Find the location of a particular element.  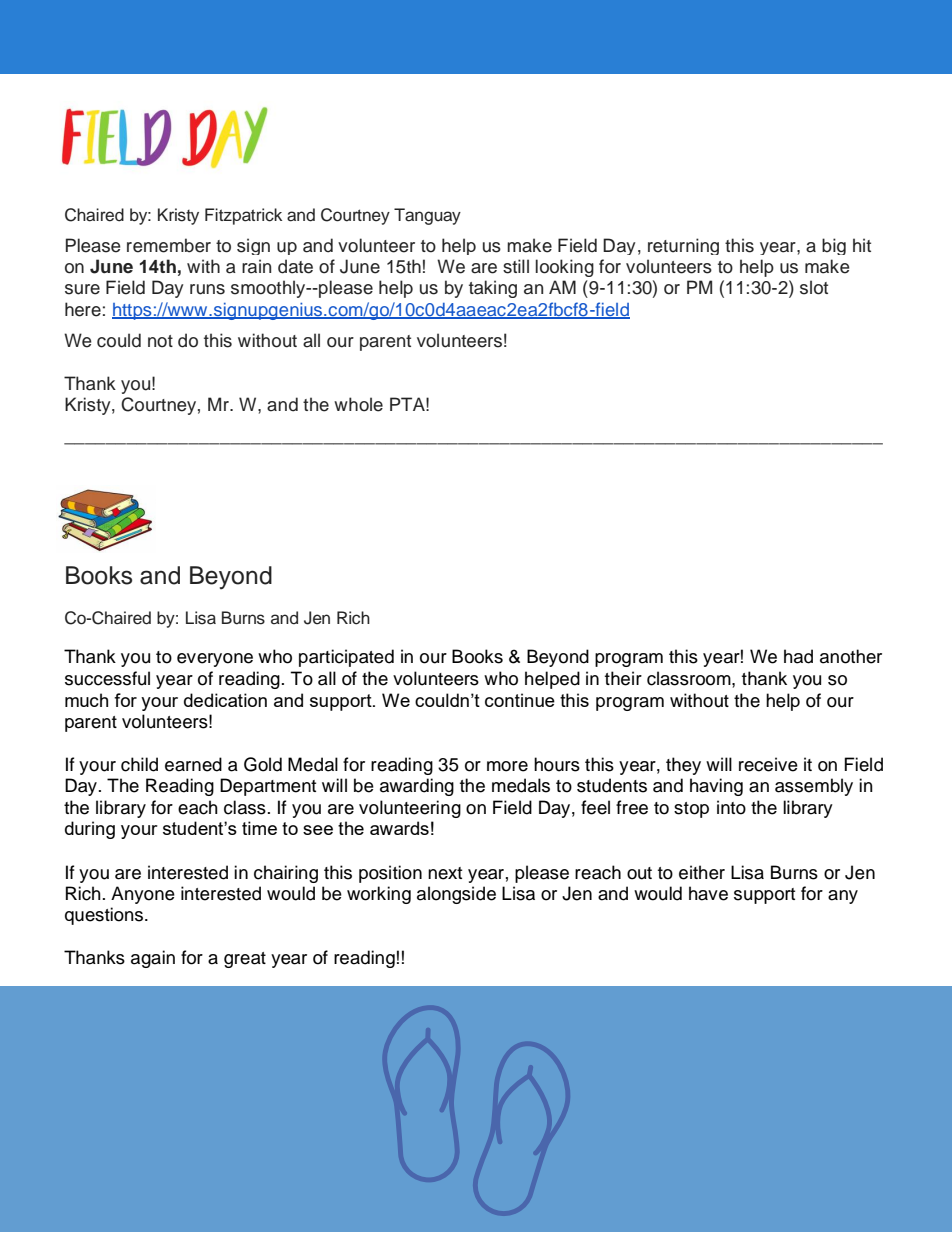

had is located at coordinates (798, 656).
